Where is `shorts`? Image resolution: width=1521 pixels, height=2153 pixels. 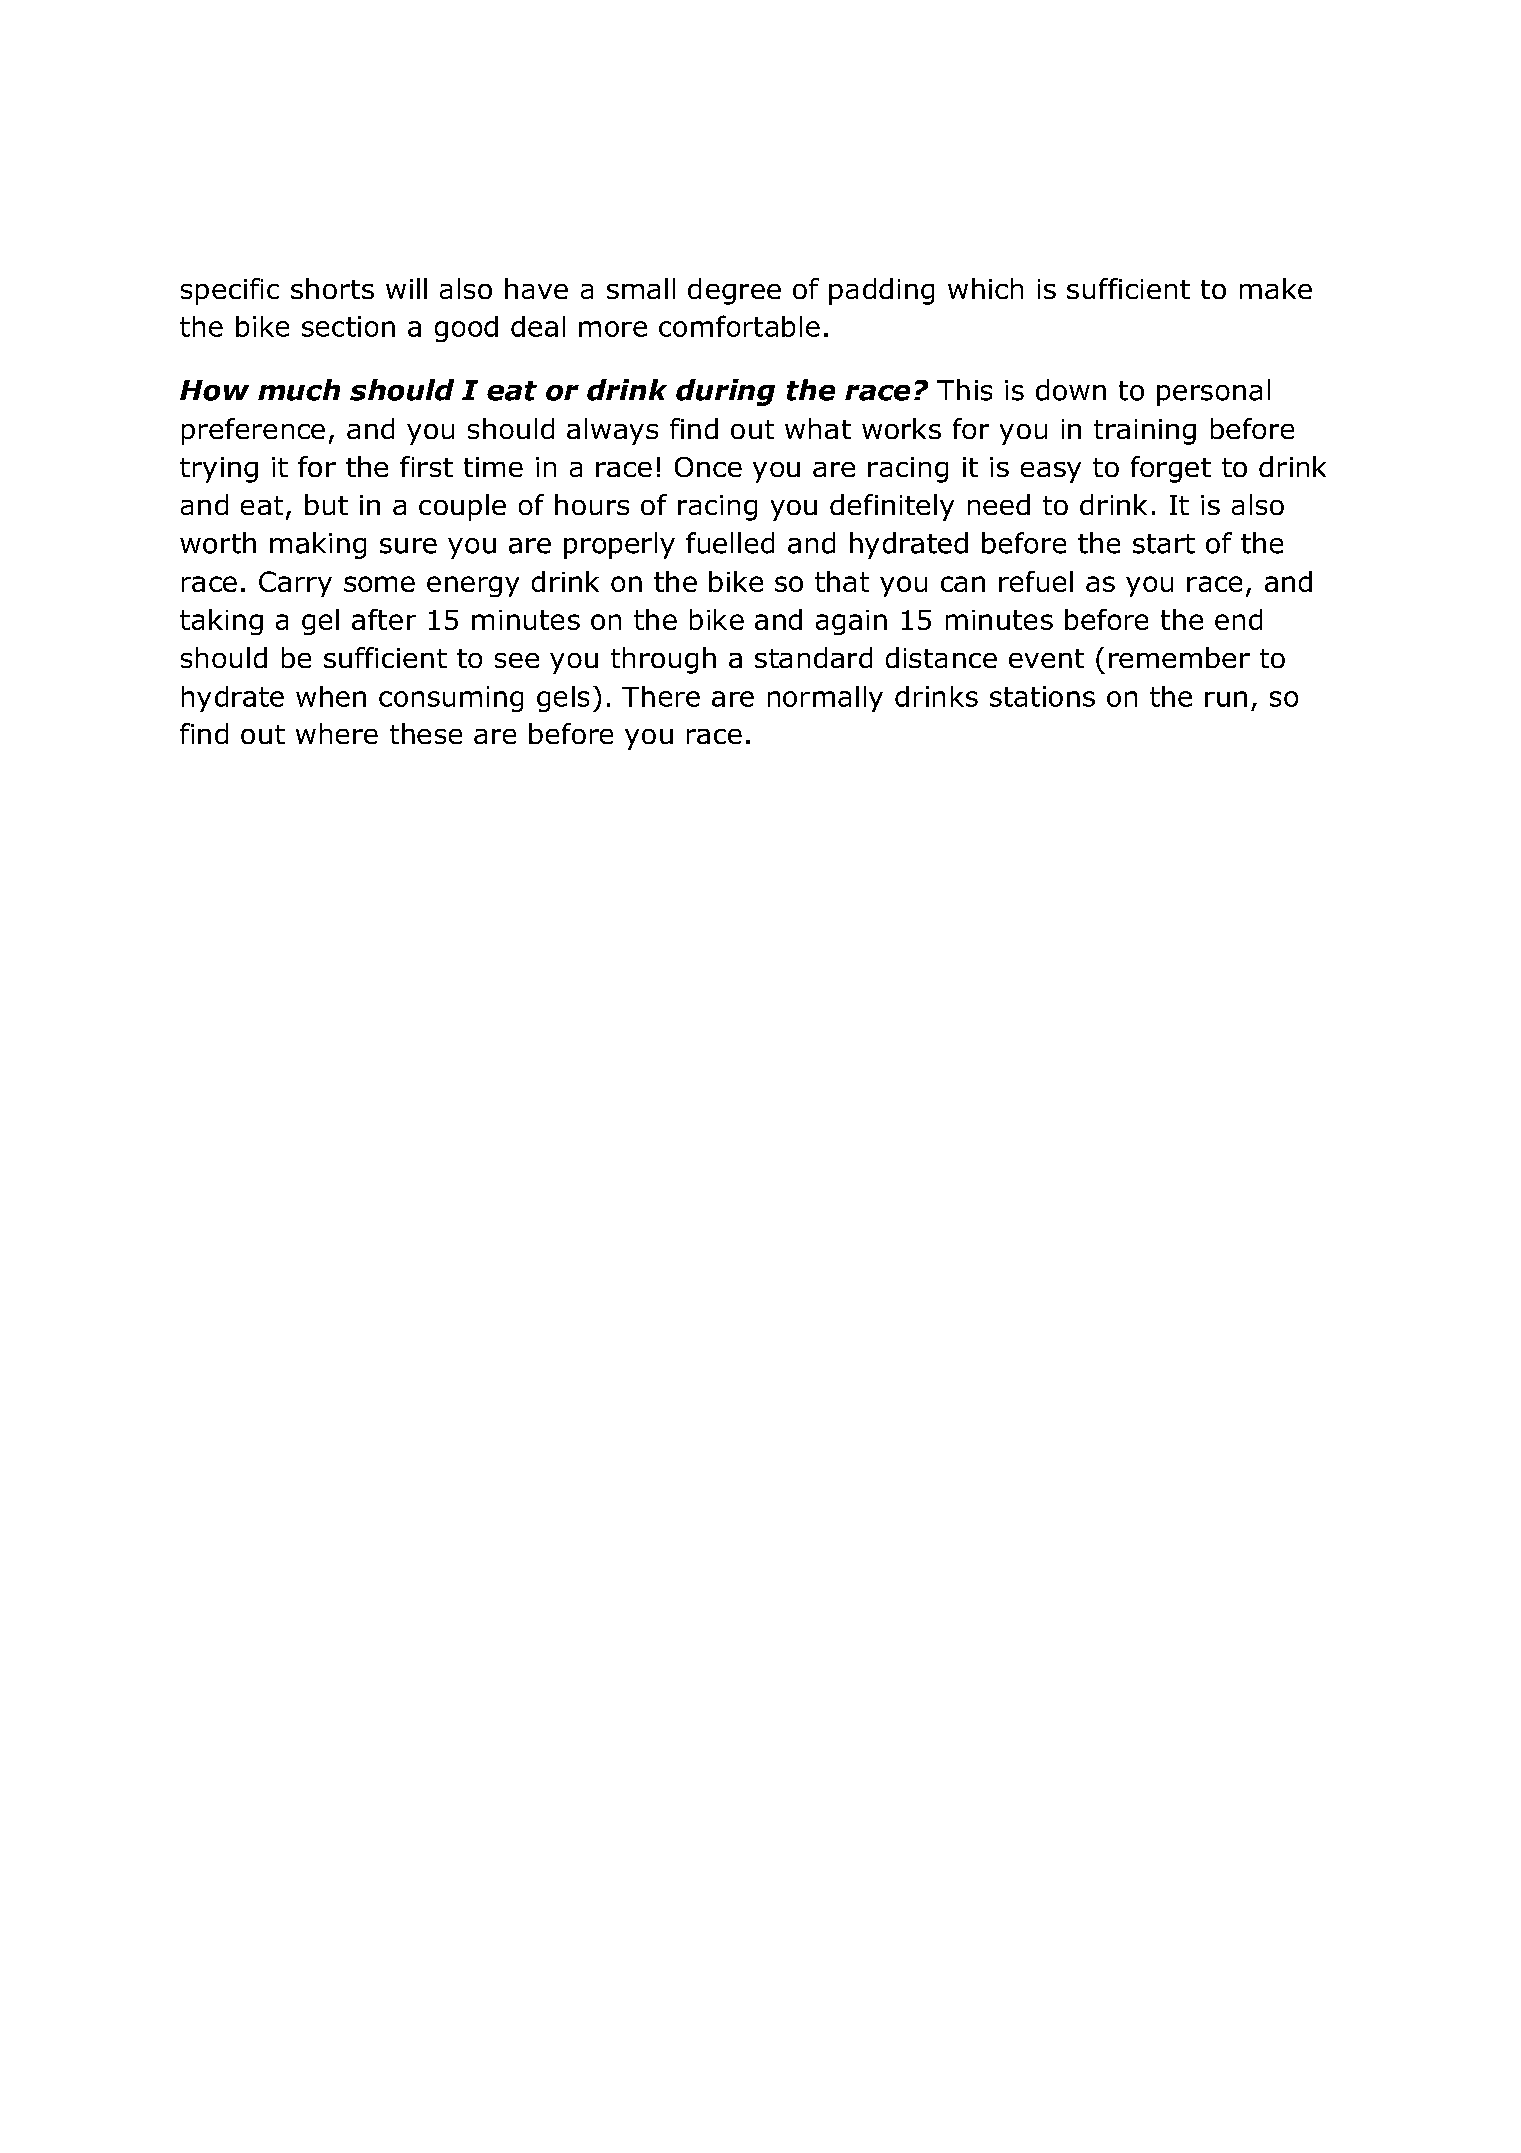 shorts is located at coordinates (332, 288).
